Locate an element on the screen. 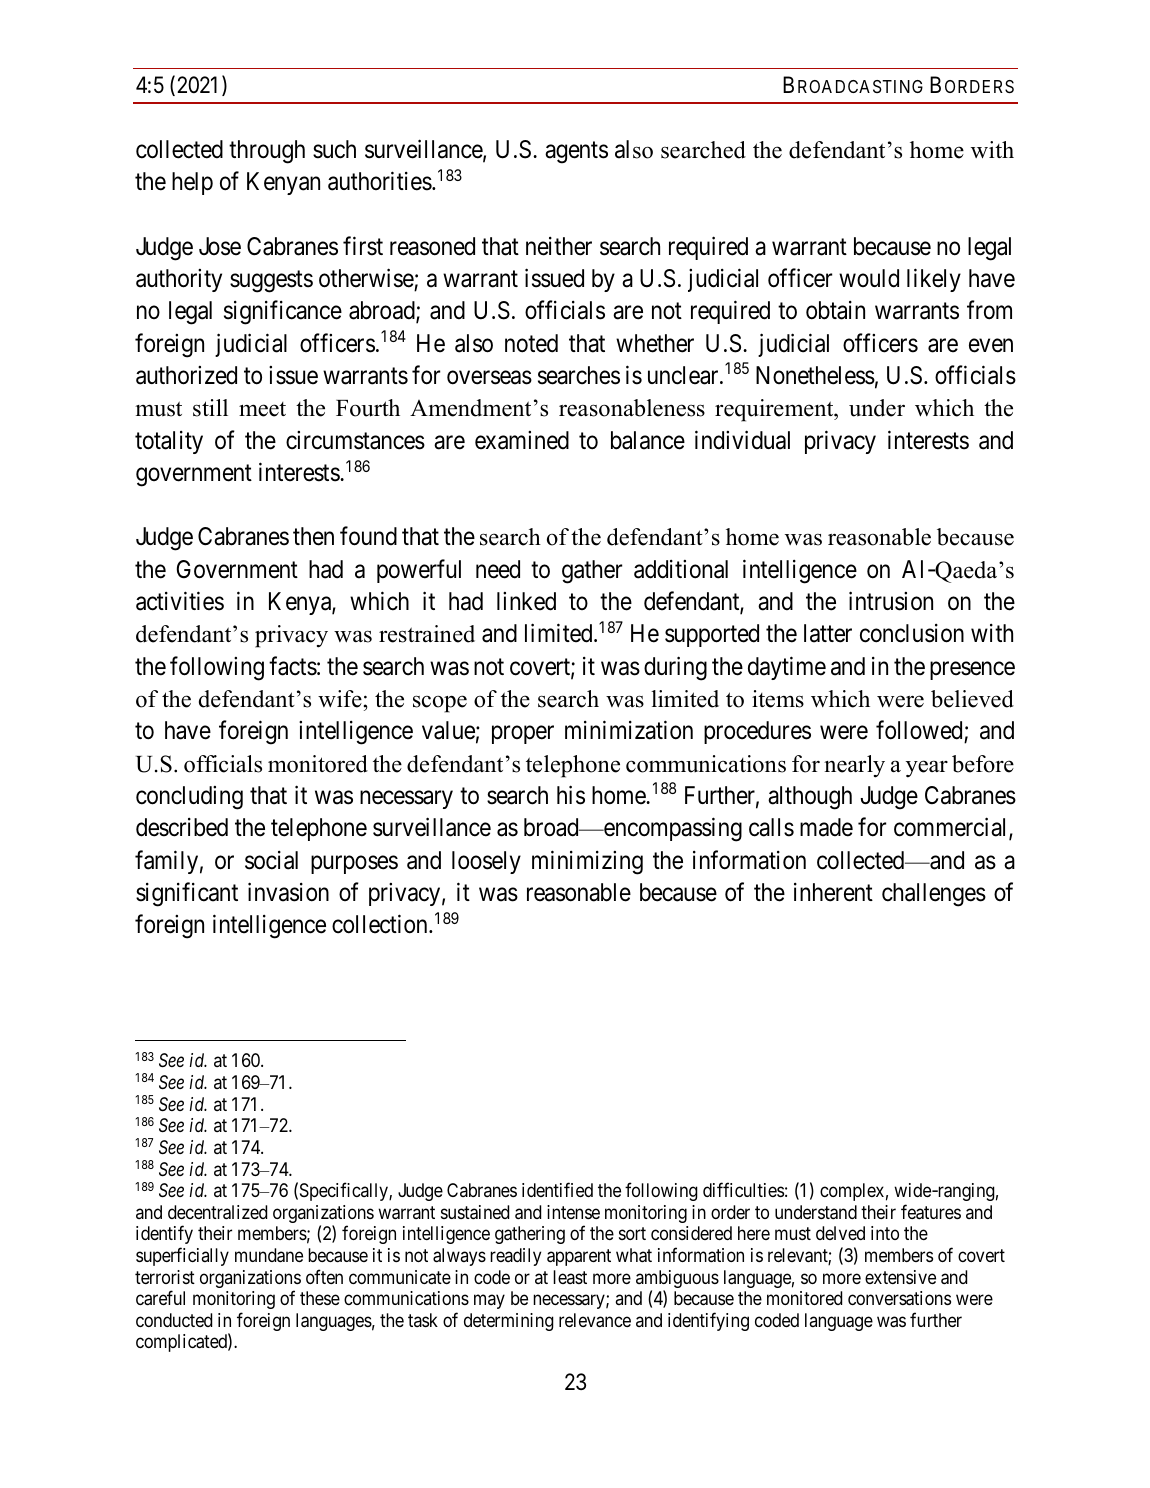 The image size is (1150, 1488). challenges is located at coordinates (934, 895).
